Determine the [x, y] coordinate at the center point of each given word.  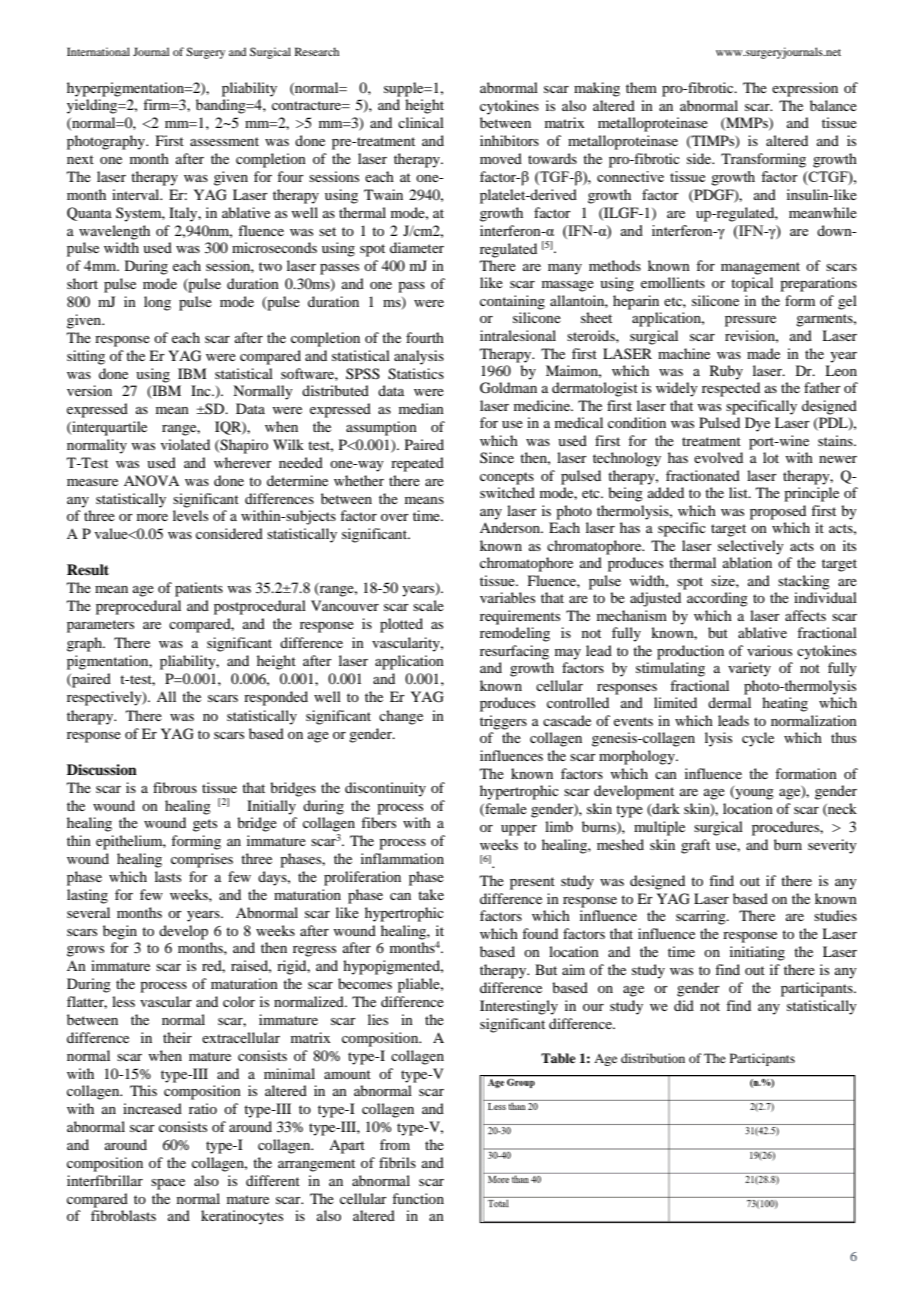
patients [199, 589]
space [168, 1184]
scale [428, 605]
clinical [421, 122]
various [769, 650]
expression [805, 89]
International [98, 51]
